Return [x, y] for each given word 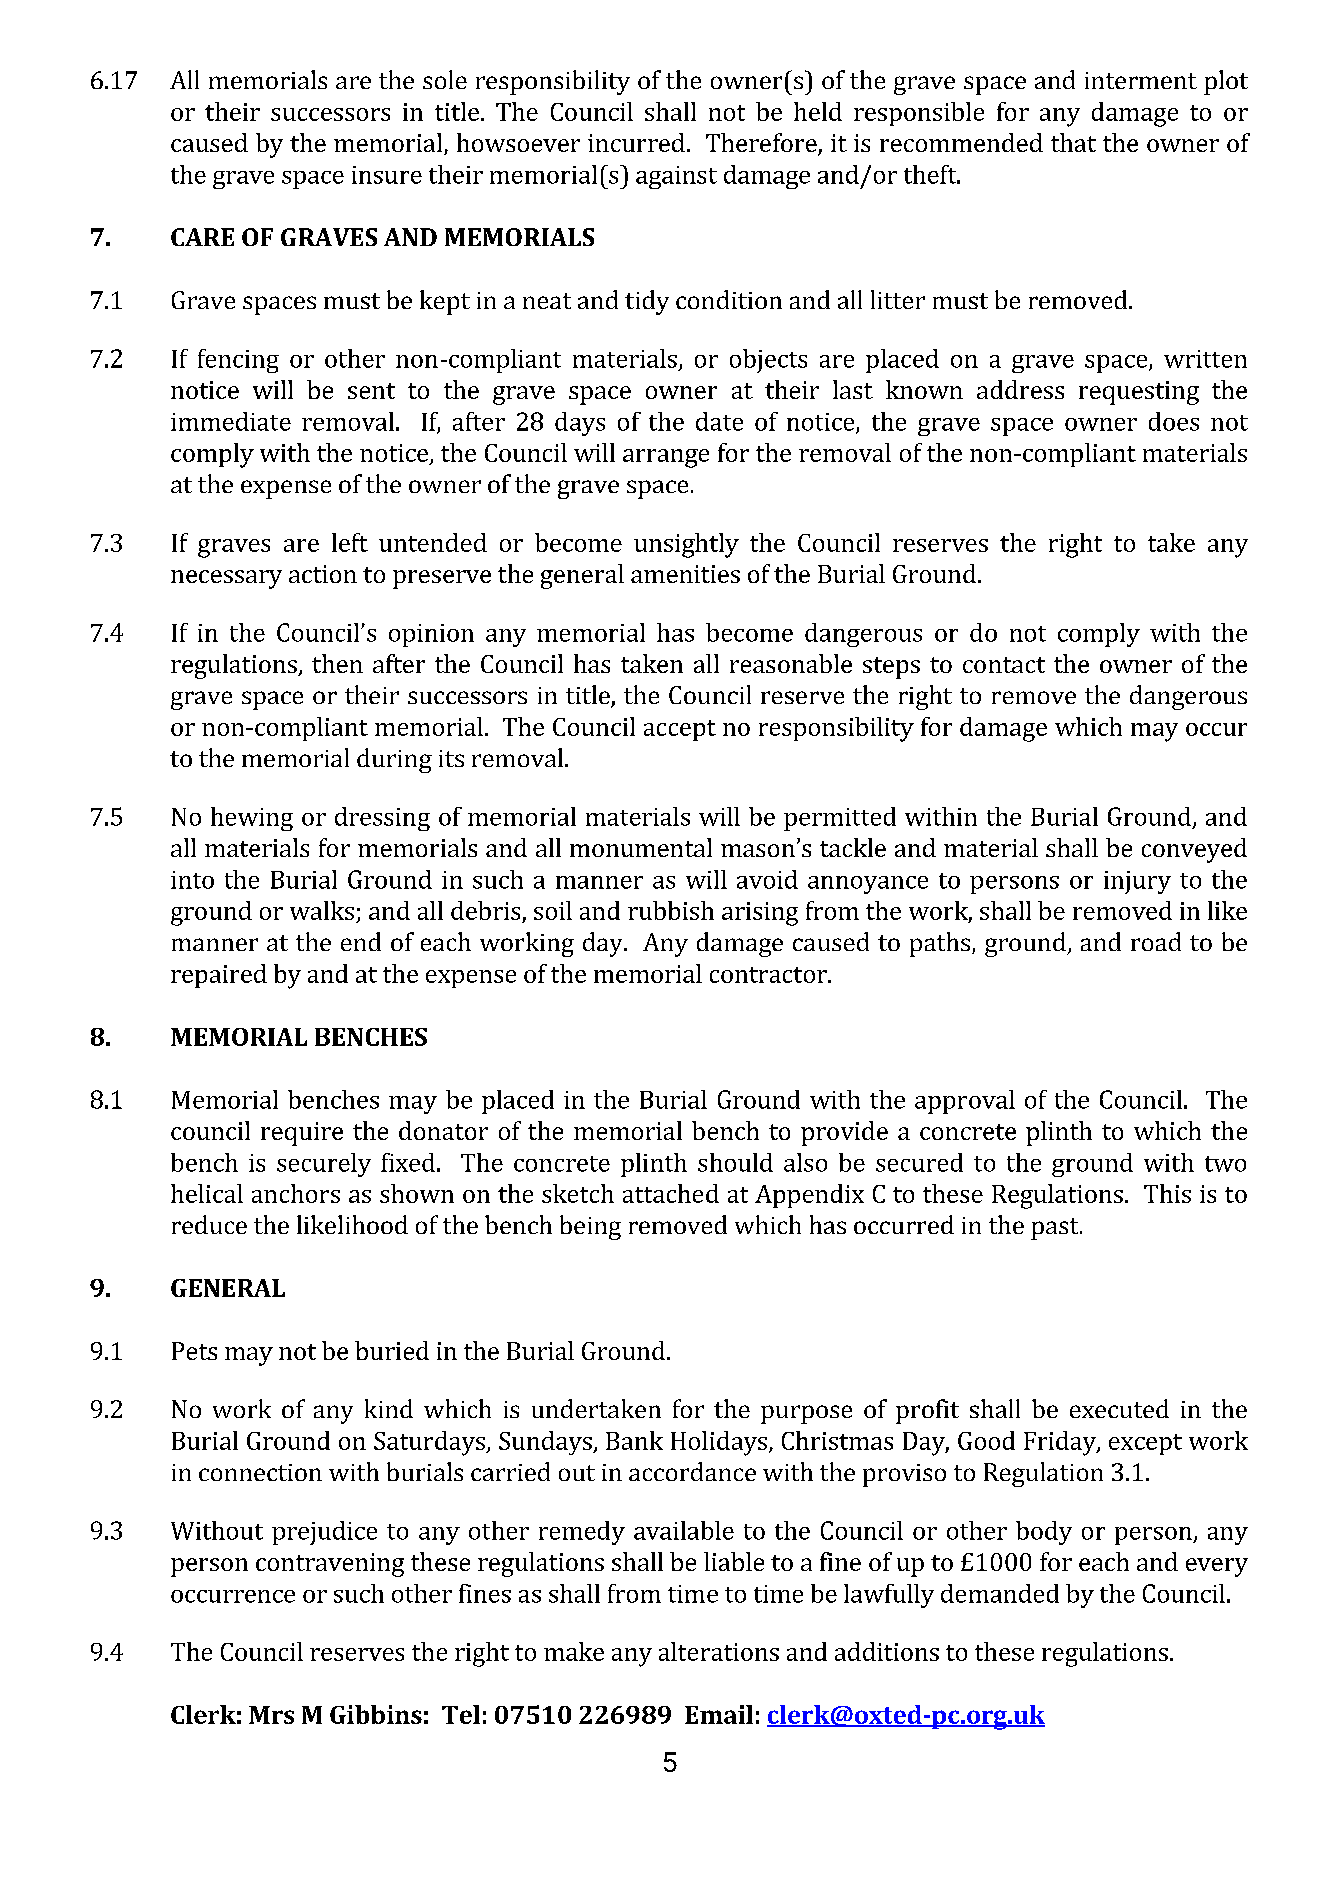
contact [1004, 665]
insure [387, 175]
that [1073, 142]
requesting [1139, 393]
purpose [806, 1414]
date [719, 421]
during [394, 760]
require [302, 1134]
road [1156, 941]
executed [1119, 1408]
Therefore [762, 144]
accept [680, 730]
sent [371, 391]
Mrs [271, 1715]
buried [392, 1350]
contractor [769, 975]
